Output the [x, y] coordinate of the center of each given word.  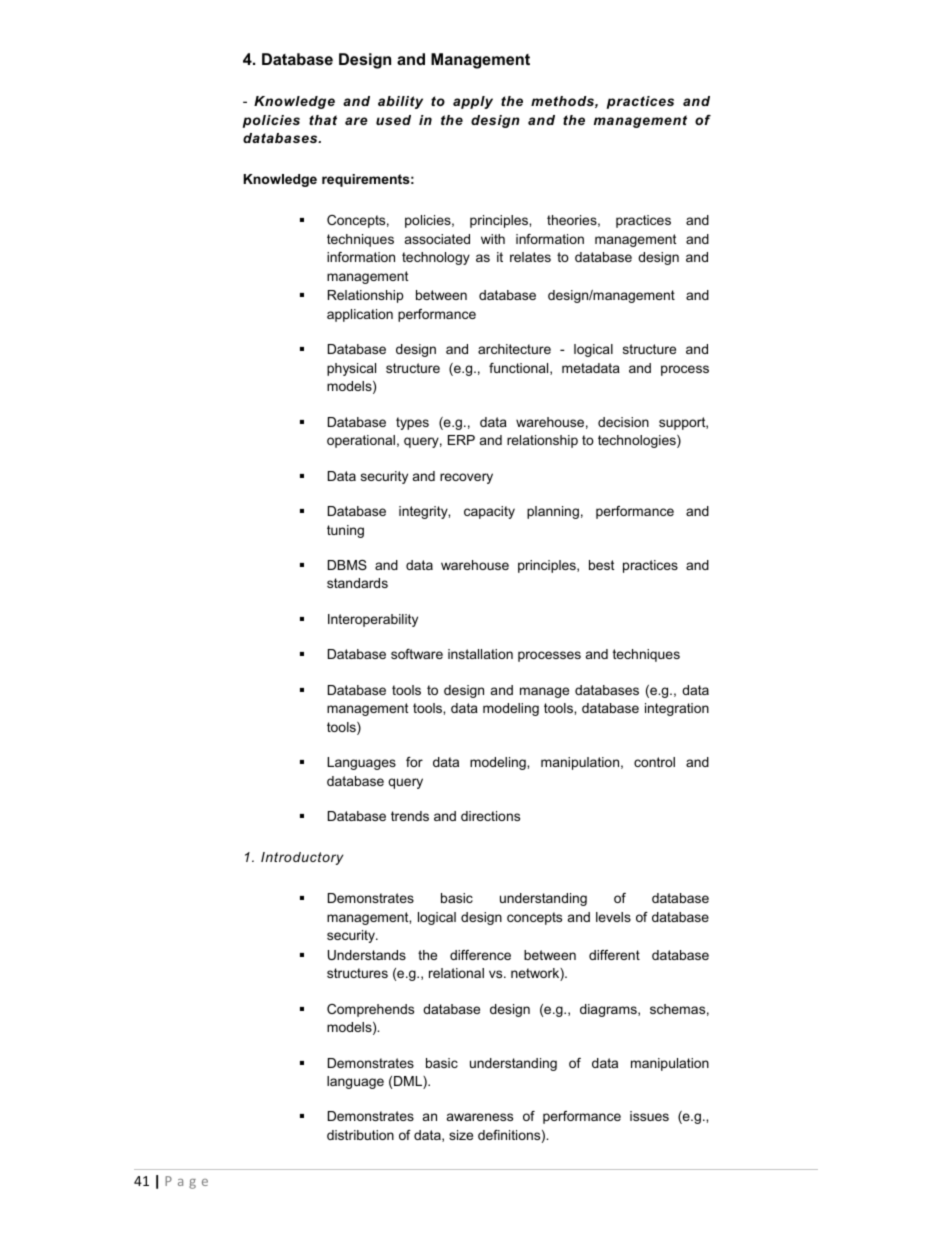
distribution [360, 1135]
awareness [480, 1117]
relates [530, 257]
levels [613, 917]
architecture [514, 349]
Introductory [302, 858]
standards [357, 583]
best [602, 565]
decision [623, 422]
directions [490, 816]
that [323, 120]
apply [473, 102]
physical [351, 369]
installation [480, 654]
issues [649, 1116]
